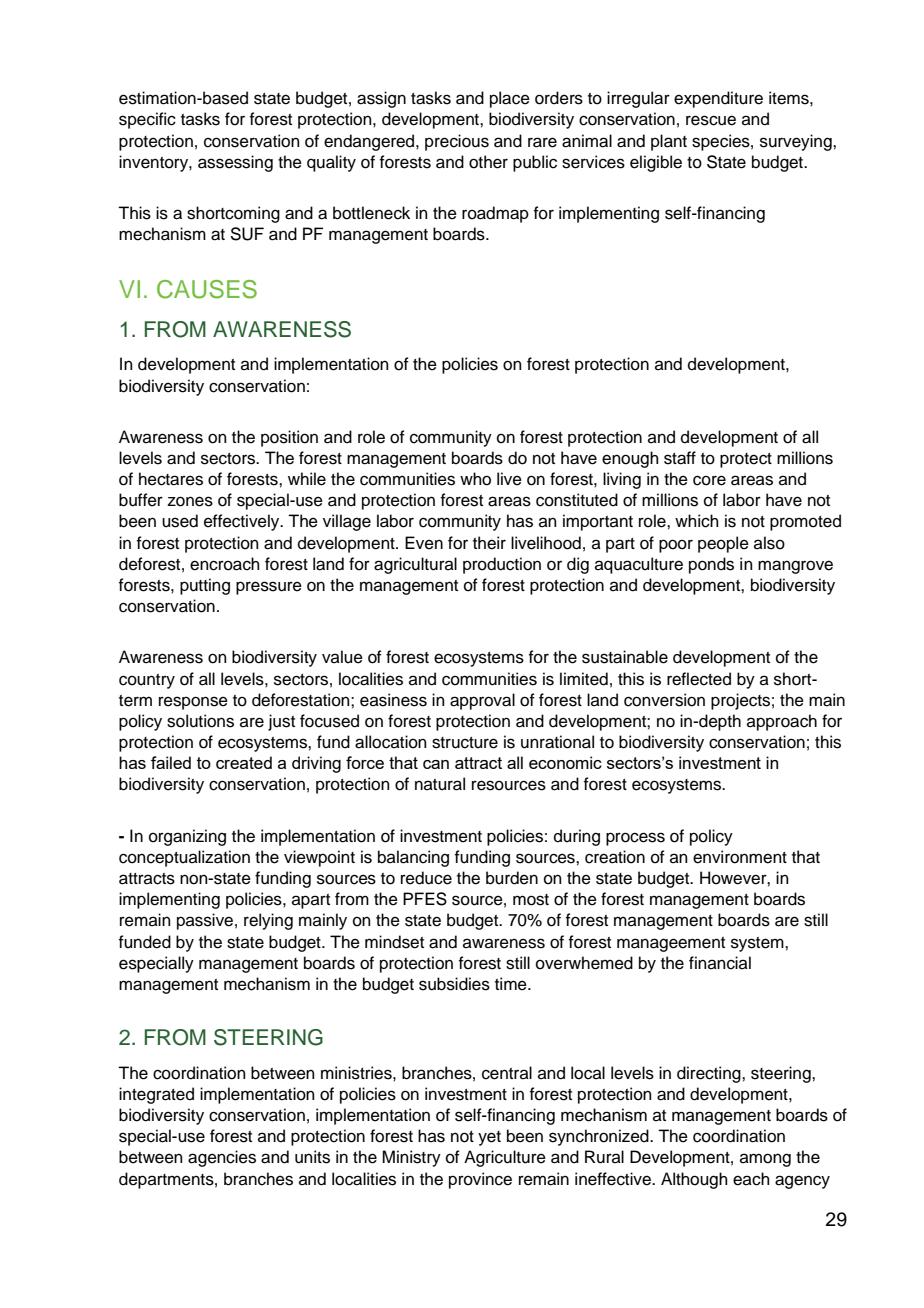  What do you see at coordinates (205, 586) in the image?
I see `putting` at bounding box center [205, 586].
